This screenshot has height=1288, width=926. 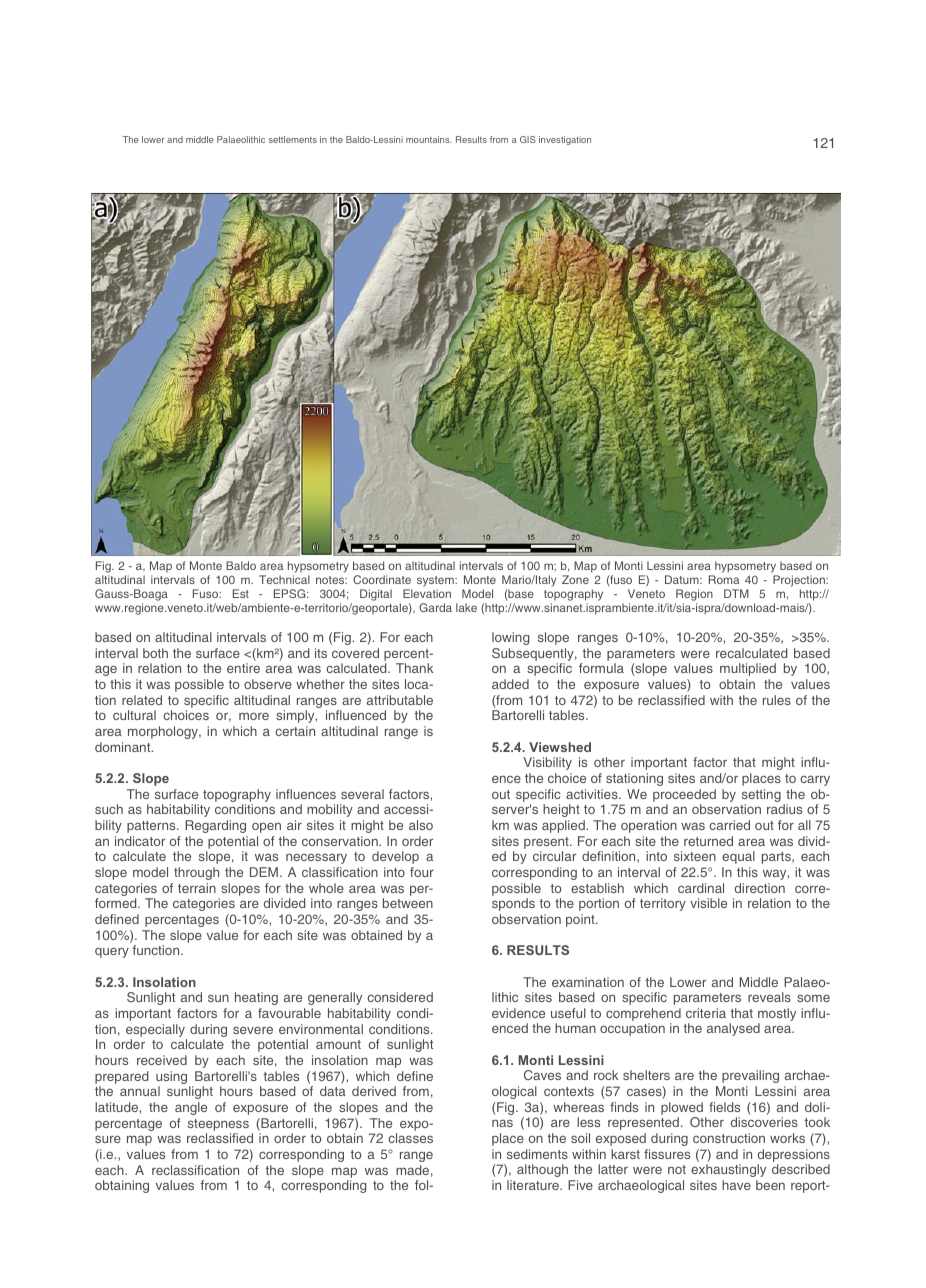 I want to click on system, so click(x=436, y=583).
